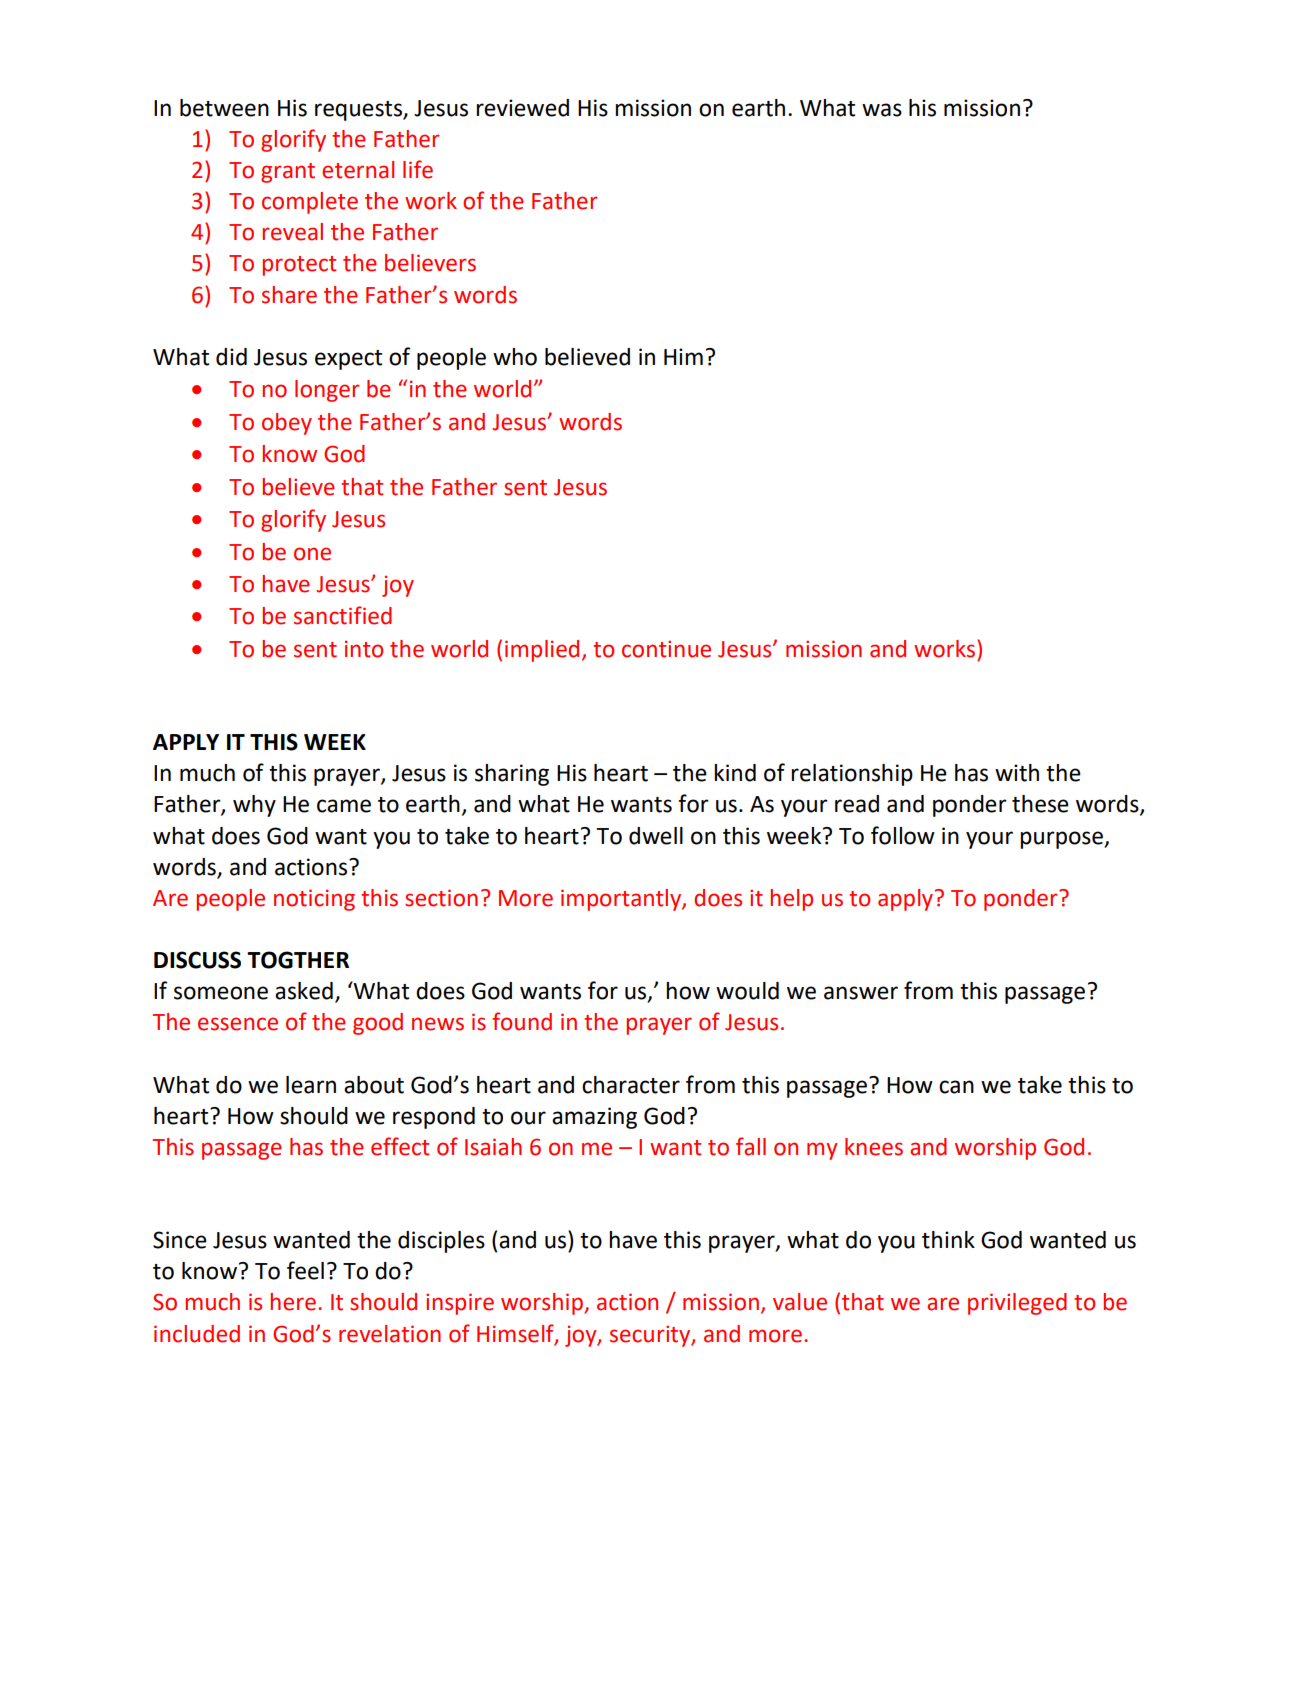 The width and height of the page is (1300, 1682). What do you see at coordinates (343, 615) in the page?
I see `sanctified` at bounding box center [343, 615].
